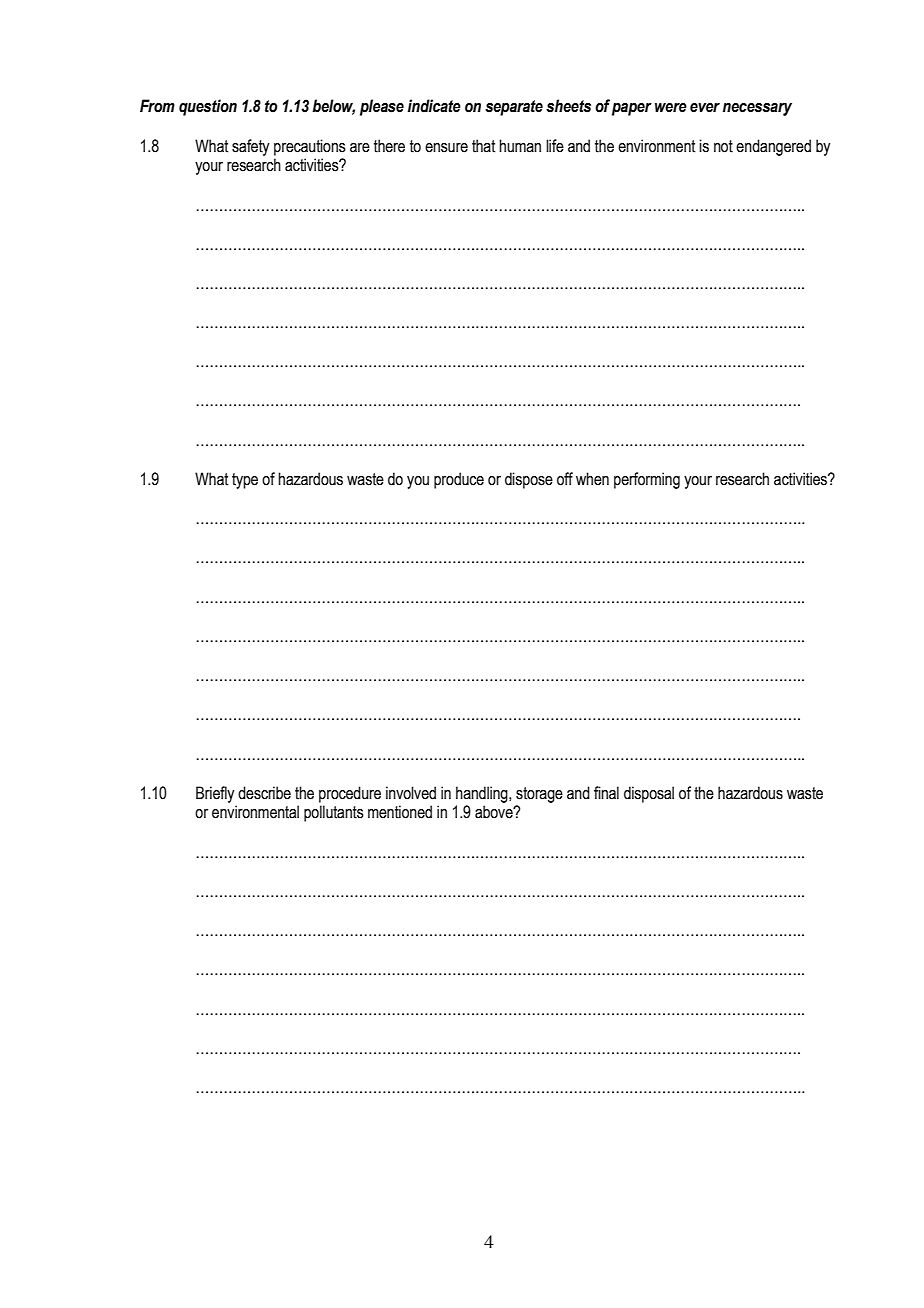 This image has height=1308, width=924. Describe the element at coordinates (483, 794) in the image. I see `handling` at that location.
